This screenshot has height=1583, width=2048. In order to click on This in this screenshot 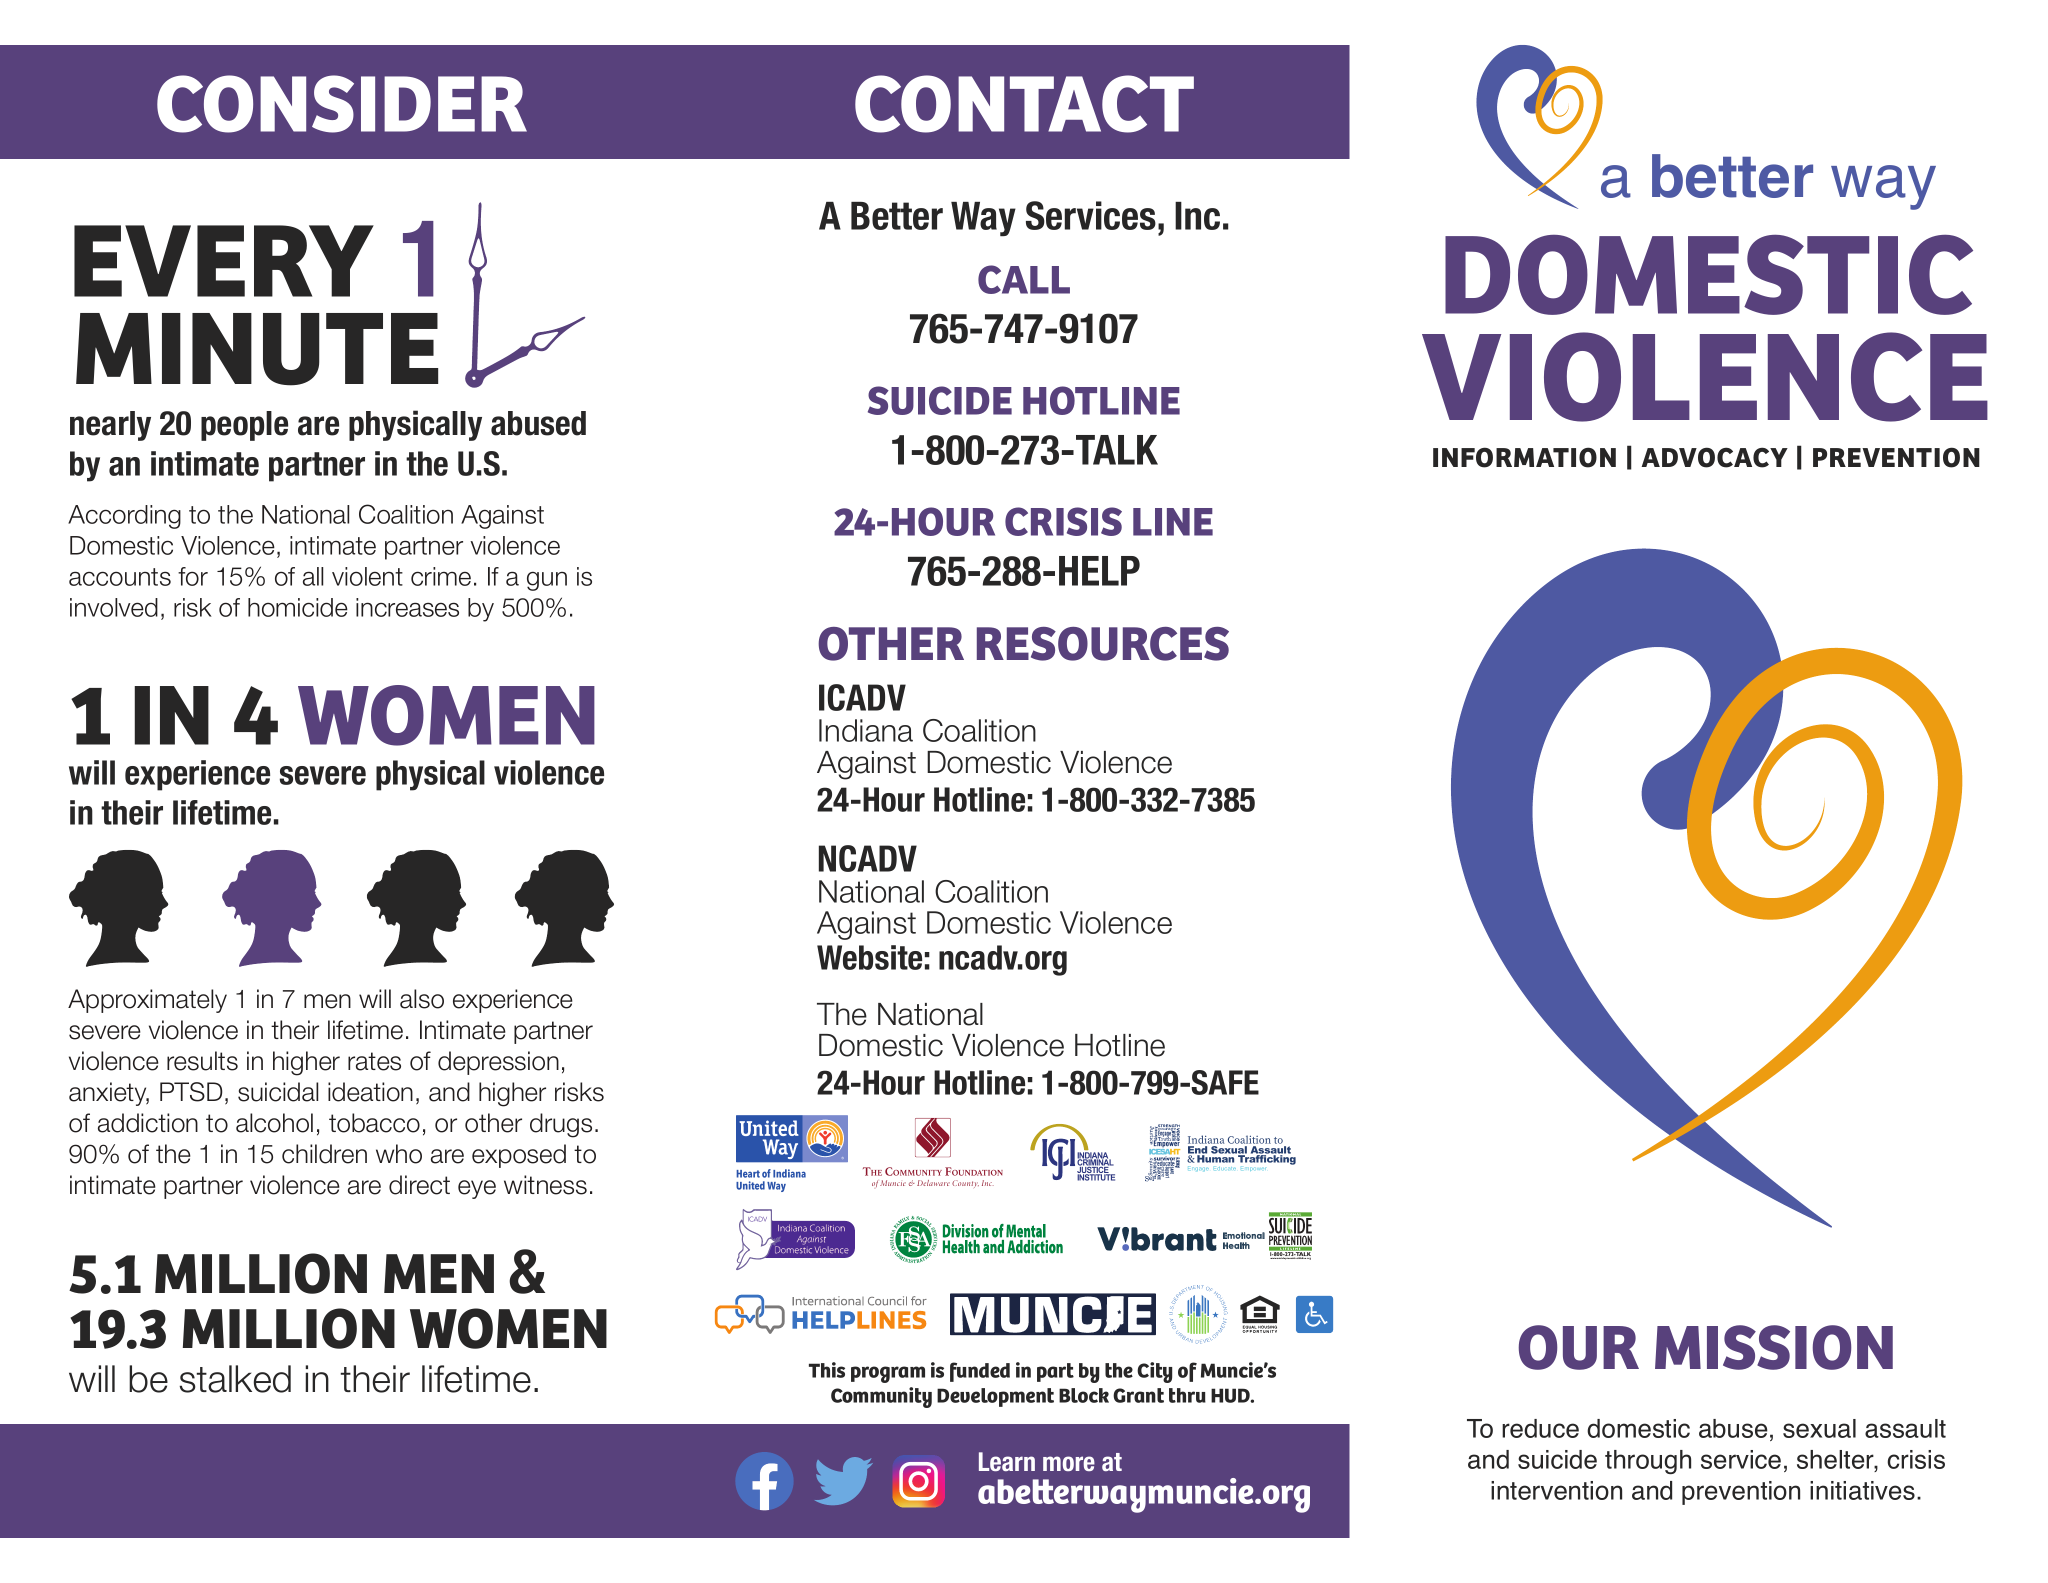, I will do `click(827, 1370)`.
